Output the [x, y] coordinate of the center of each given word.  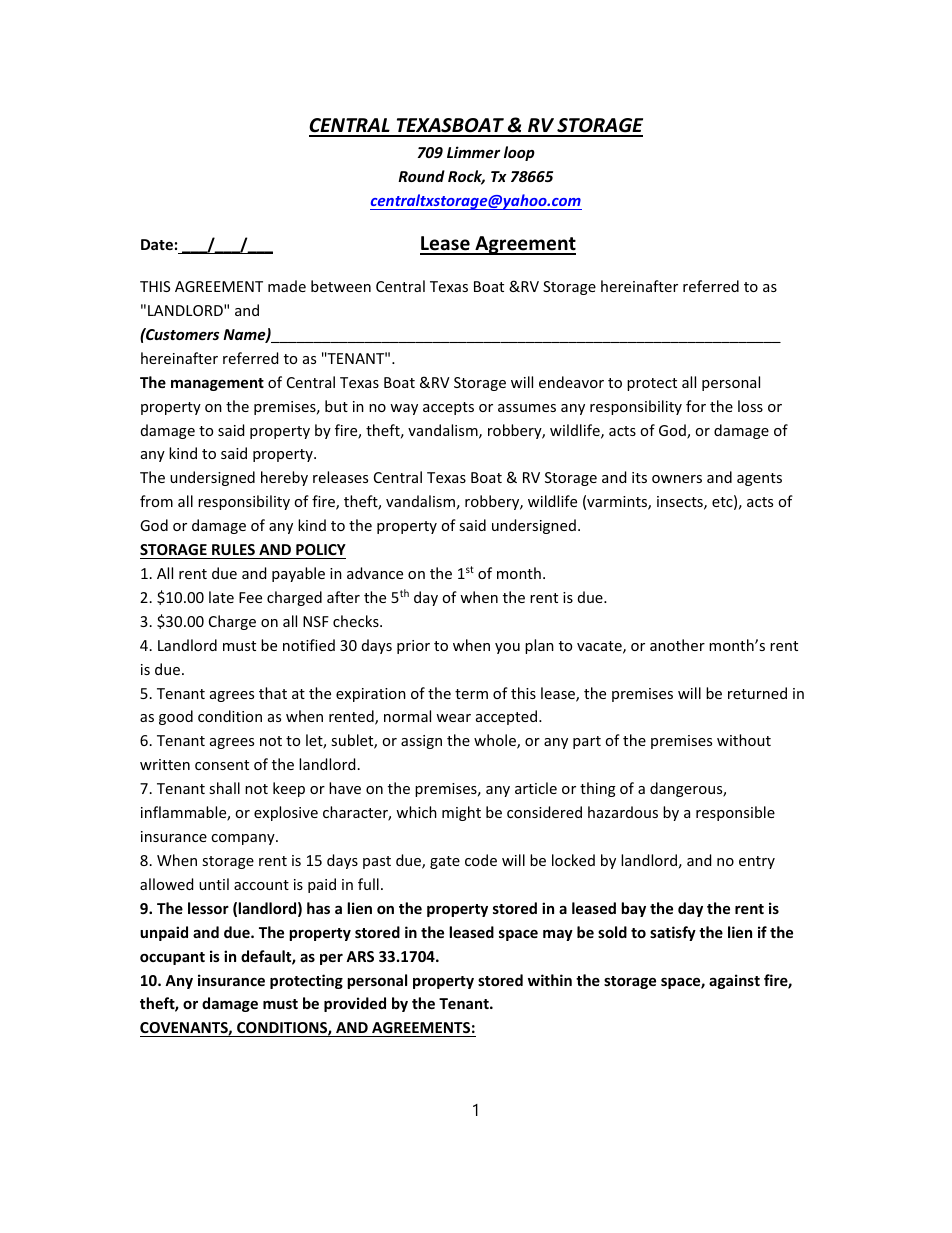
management [217, 384]
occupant [172, 958]
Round [421, 176]
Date [157, 244]
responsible [735, 813]
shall [224, 788]
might [461, 813]
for [696, 406]
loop [519, 153]
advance [375, 573]
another [677, 645]
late [221, 597]
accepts [448, 408]
